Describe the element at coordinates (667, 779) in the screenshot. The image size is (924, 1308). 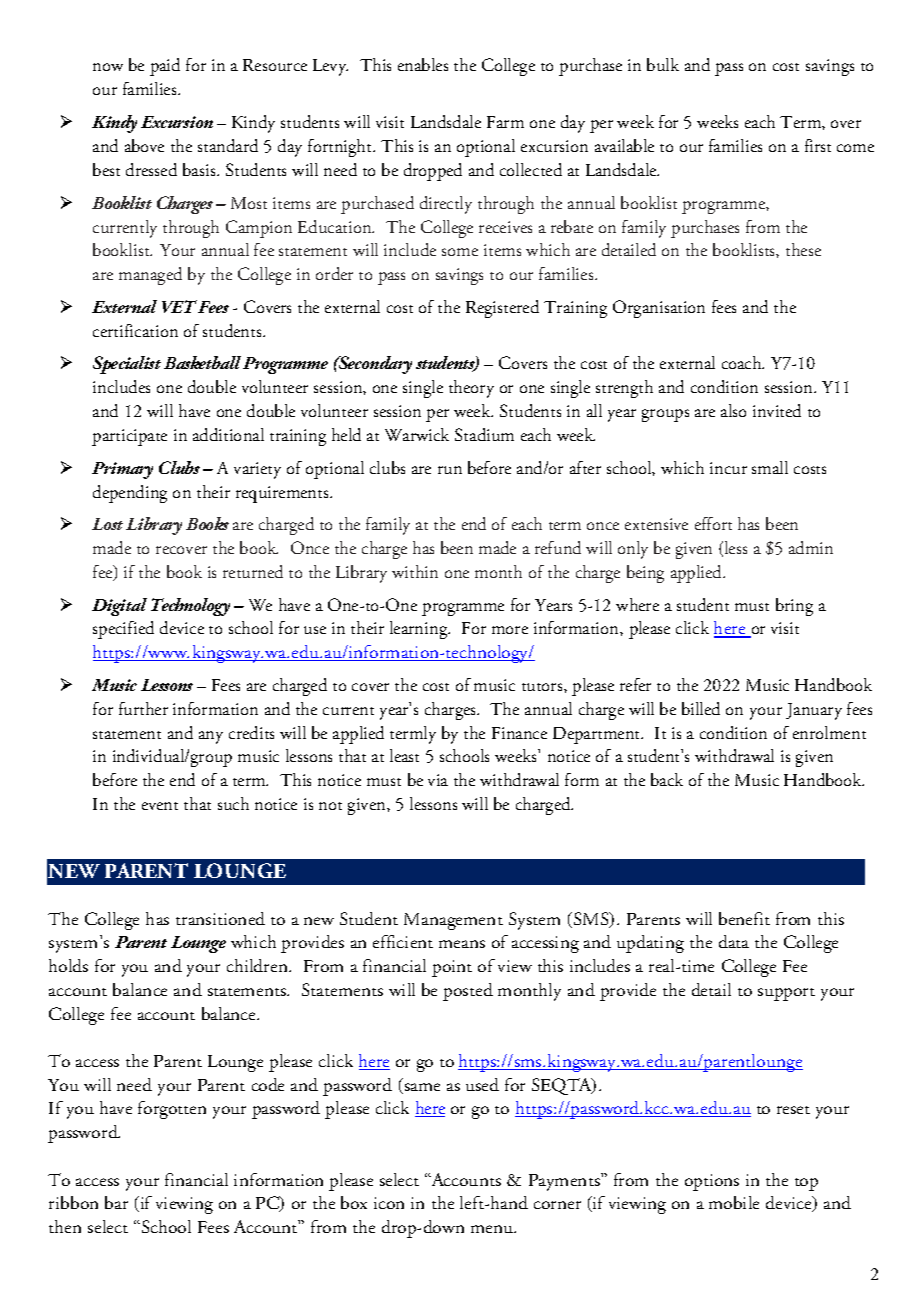
I see `back` at that location.
